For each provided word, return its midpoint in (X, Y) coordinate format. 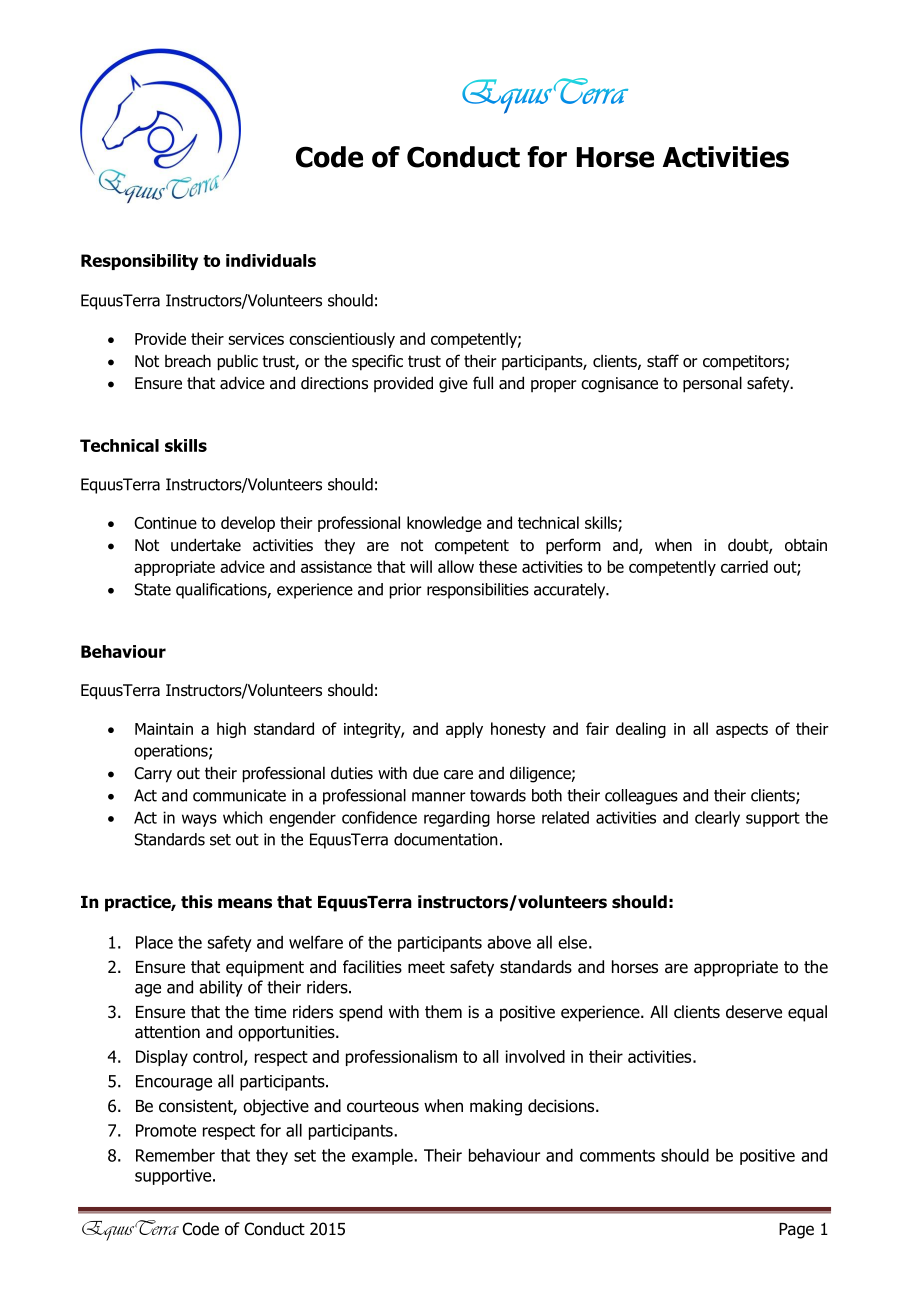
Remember (175, 1155)
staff (663, 361)
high (231, 730)
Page (796, 1231)
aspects (742, 730)
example (383, 1157)
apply (464, 730)
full (483, 383)
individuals (271, 260)
